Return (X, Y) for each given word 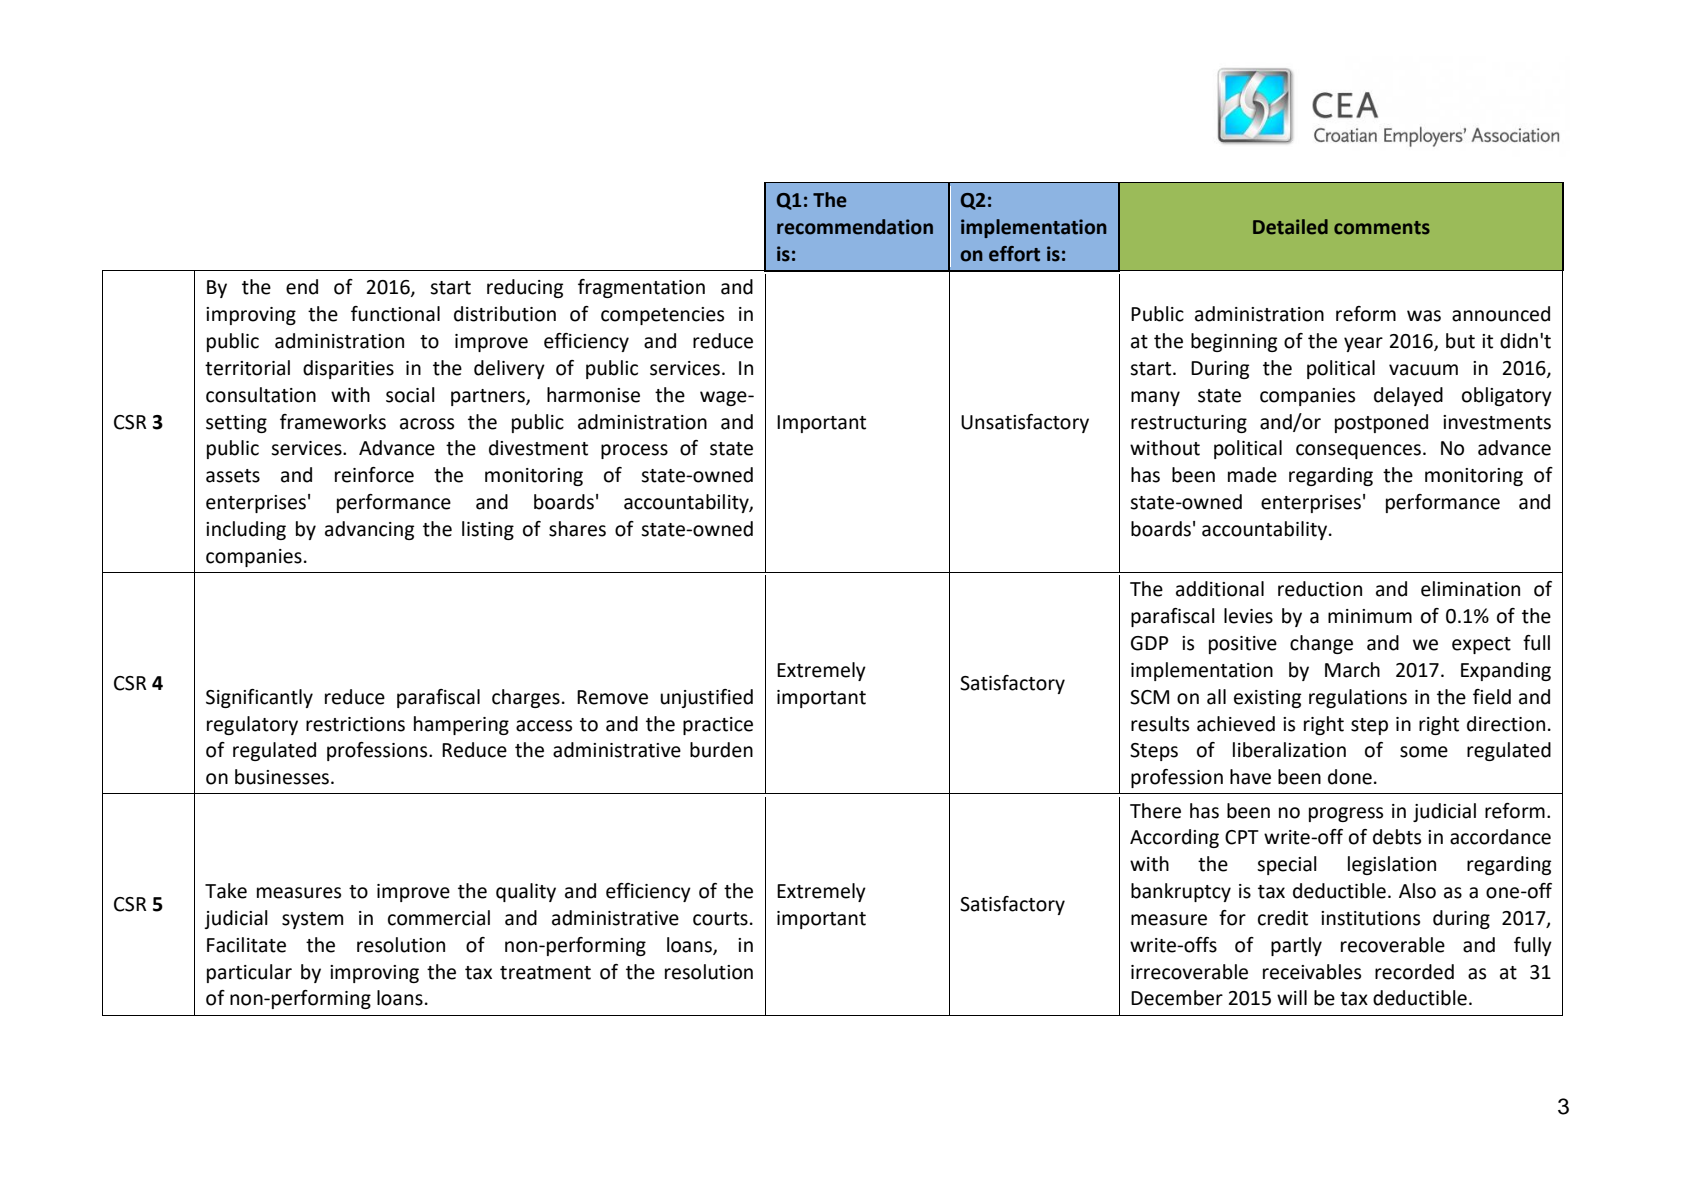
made (1252, 475)
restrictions (355, 724)
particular (249, 973)
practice (718, 726)
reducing (525, 288)
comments (1382, 228)
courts (720, 919)
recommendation (855, 227)
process (634, 451)
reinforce (374, 475)
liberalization (1289, 750)
